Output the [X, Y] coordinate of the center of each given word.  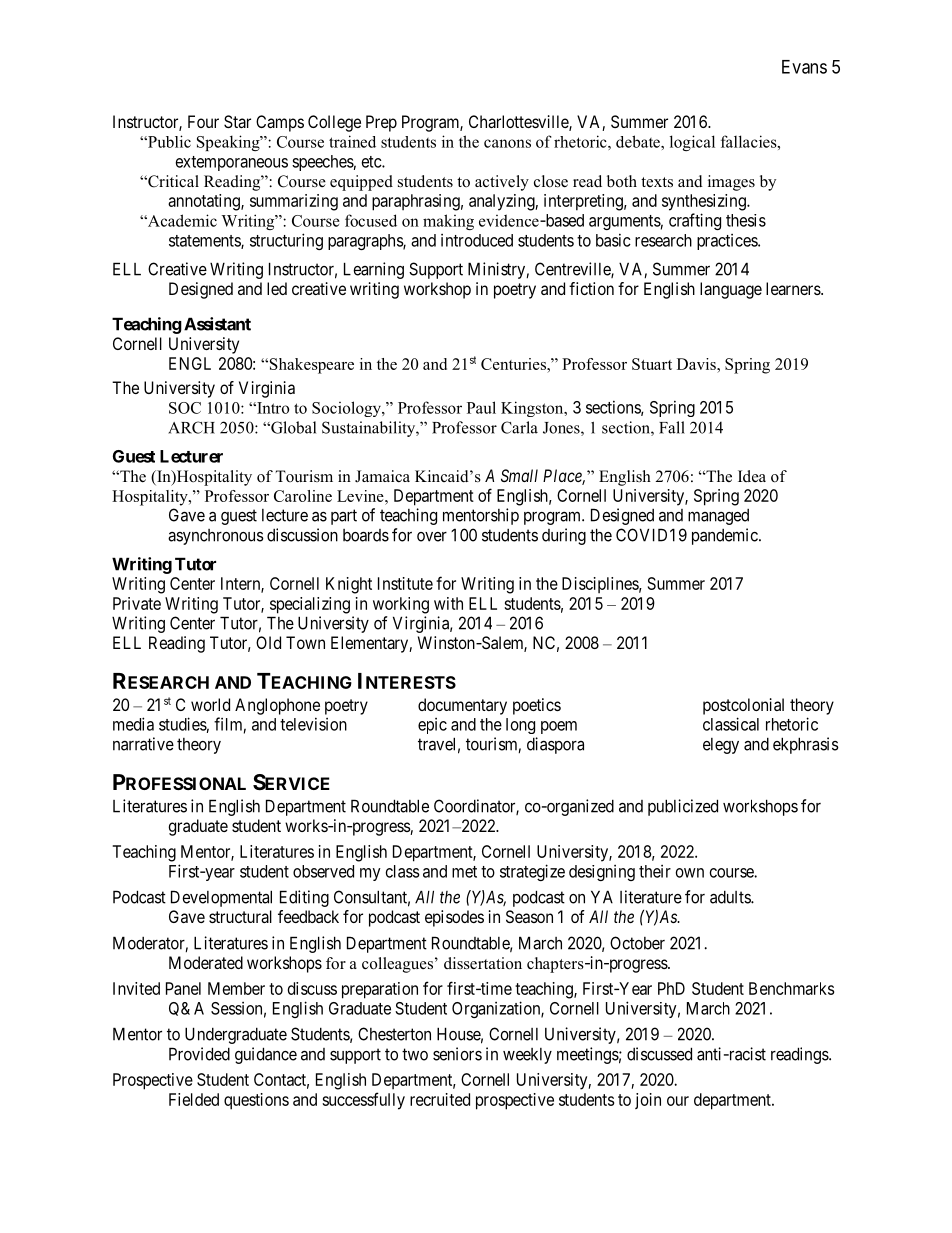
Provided [199, 1054]
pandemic [725, 536]
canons [507, 143]
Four [203, 121]
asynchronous [216, 537]
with [448, 603]
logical [692, 143]
